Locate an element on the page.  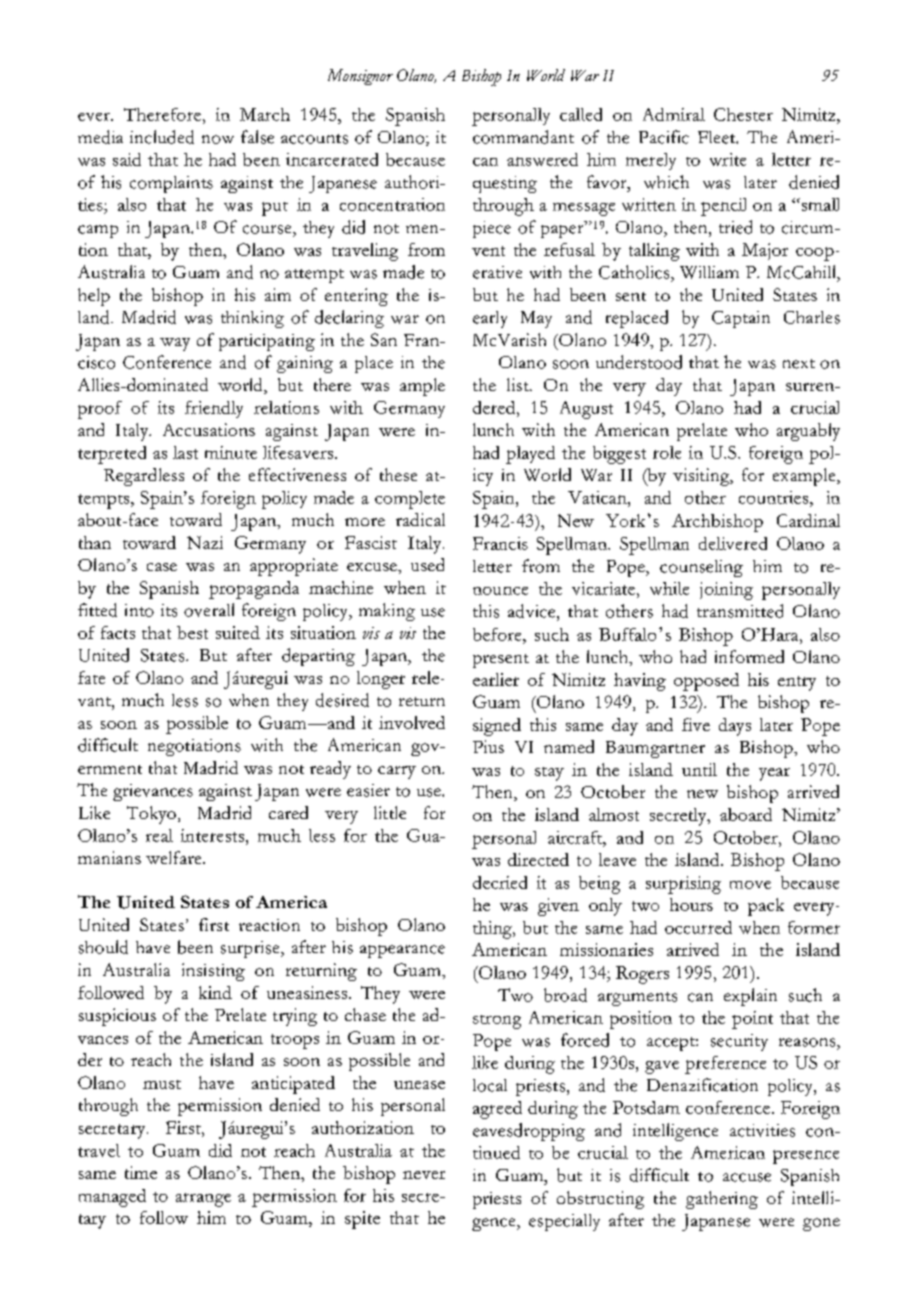
appearance is located at coordinates (402, 951).
